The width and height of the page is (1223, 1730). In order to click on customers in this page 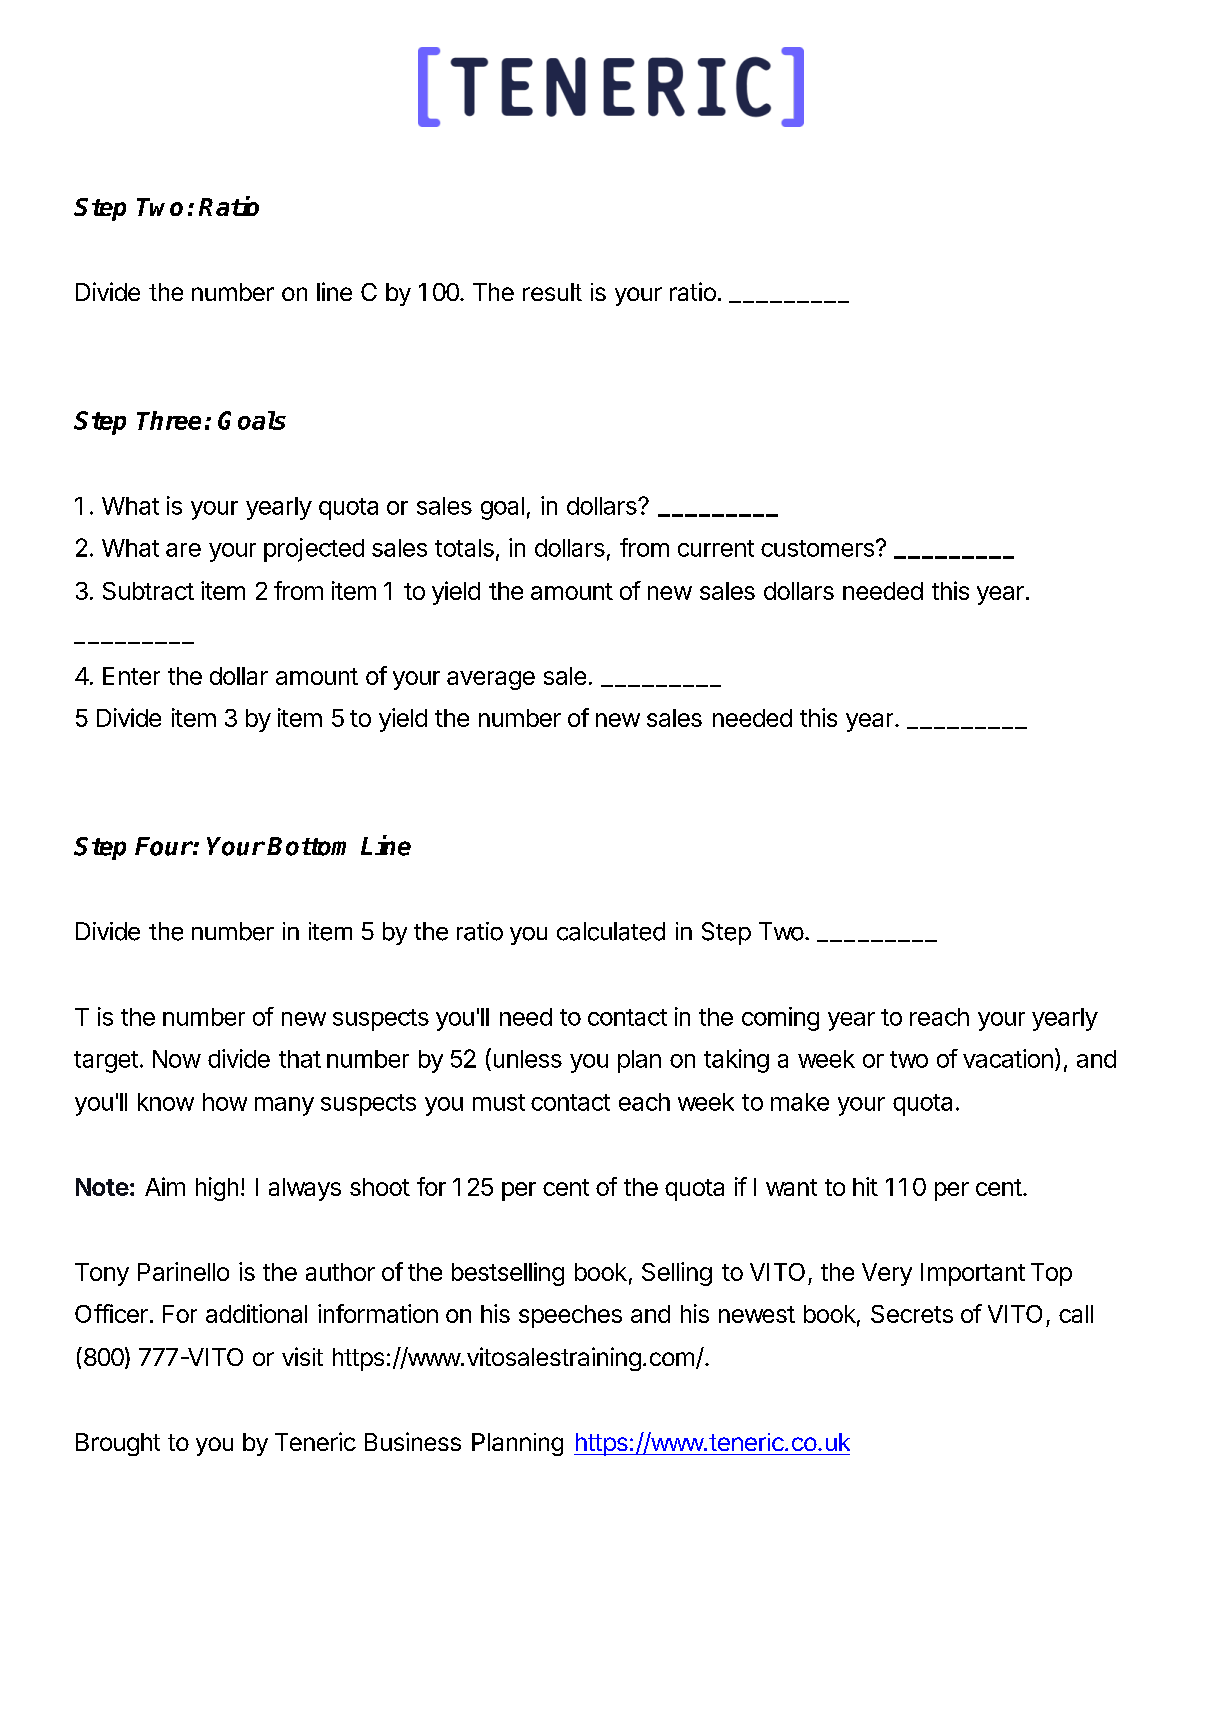, I will do `click(817, 548)`.
